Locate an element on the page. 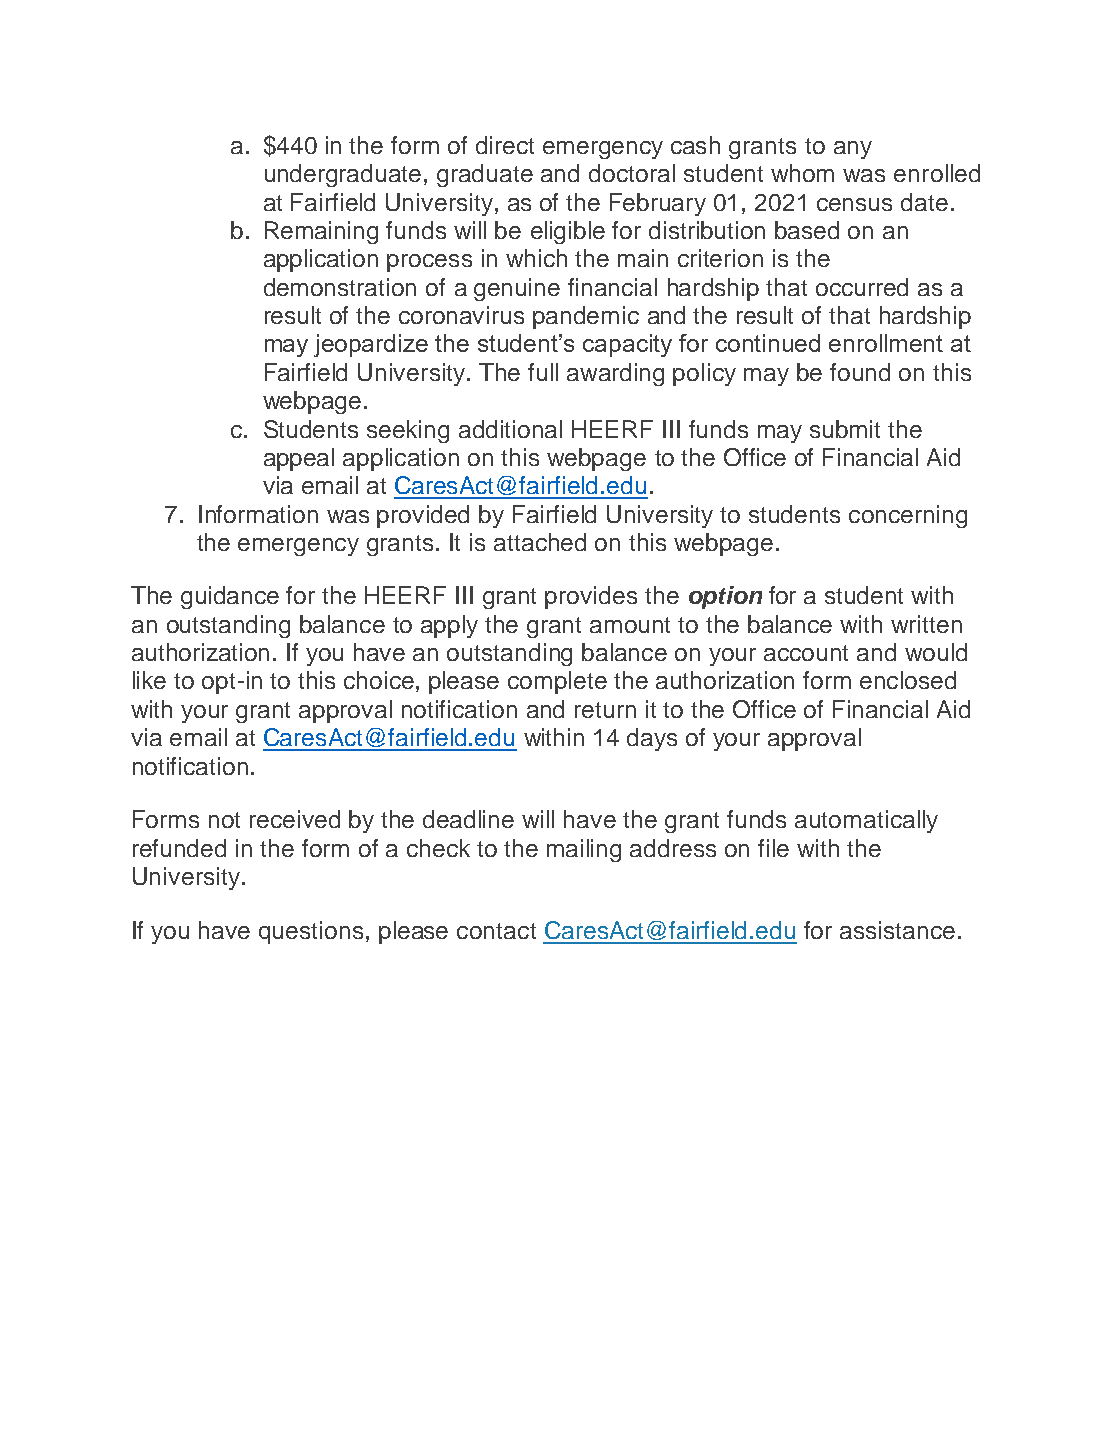 Image resolution: width=1117 pixels, height=1445 pixels. found is located at coordinates (860, 372).
